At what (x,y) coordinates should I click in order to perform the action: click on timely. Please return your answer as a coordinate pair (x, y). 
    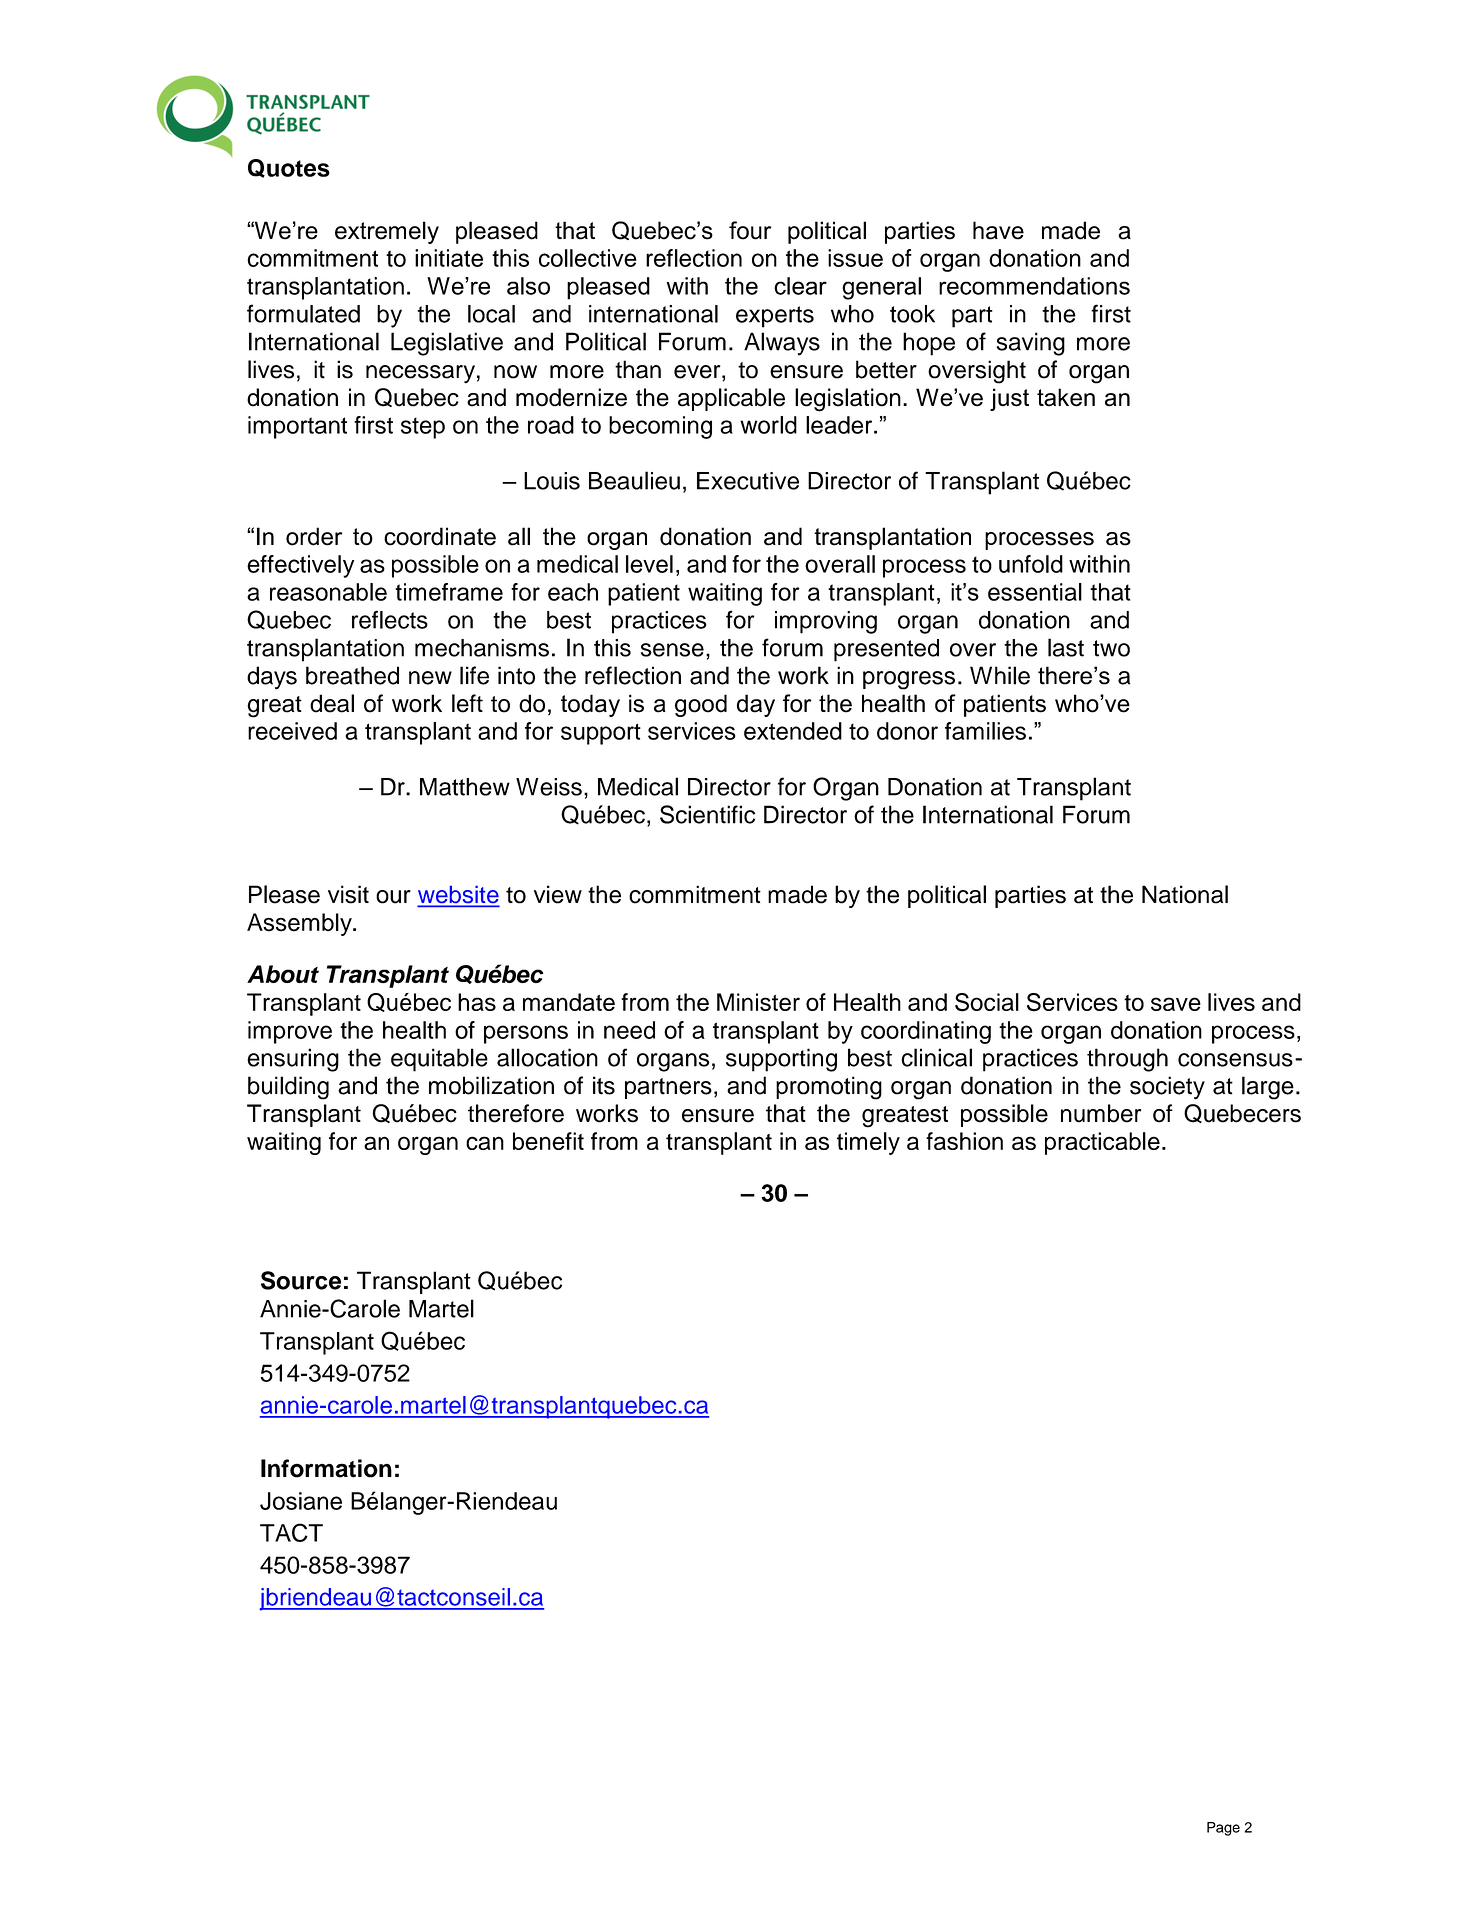
    Looking at the image, I should click on (868, 1143).
